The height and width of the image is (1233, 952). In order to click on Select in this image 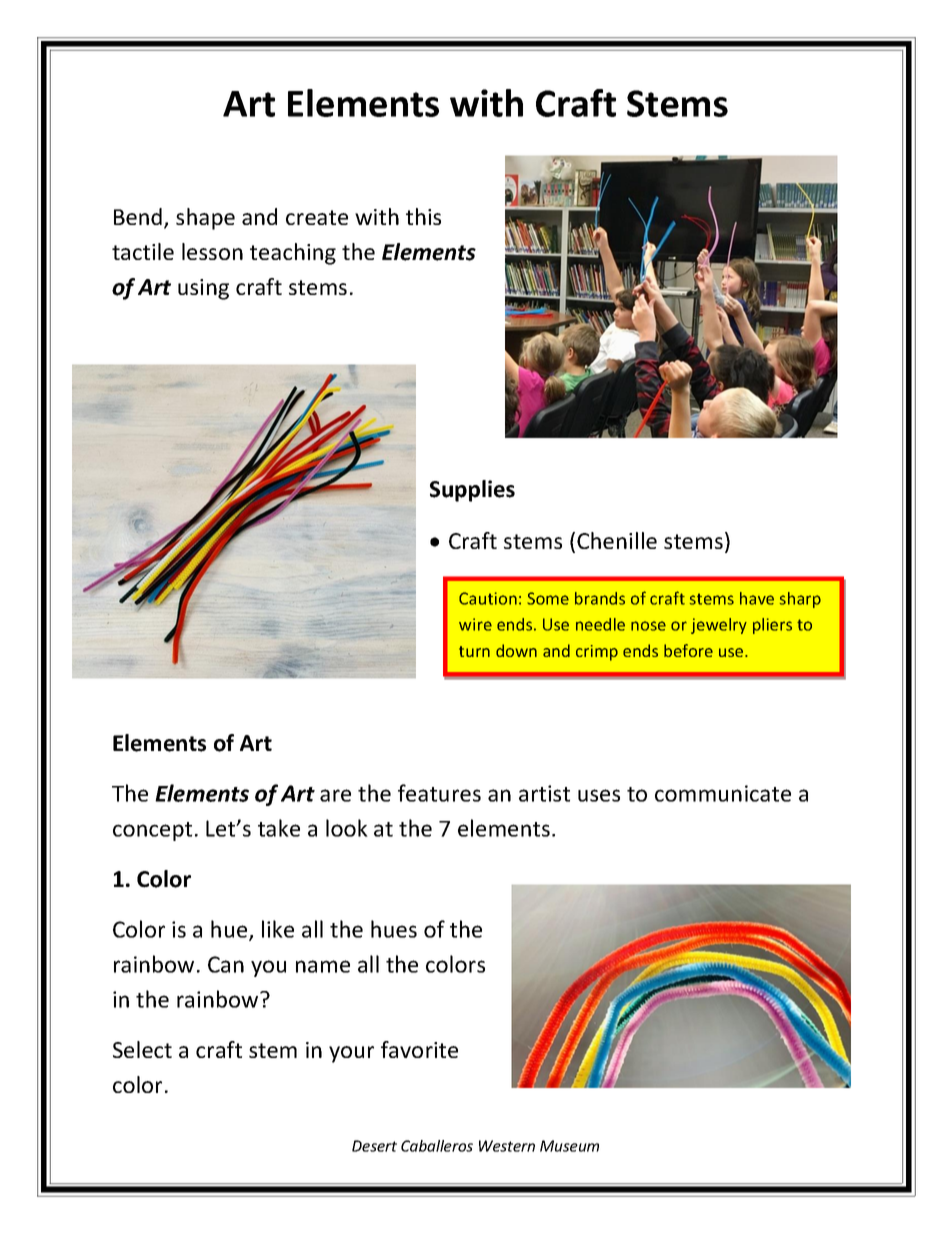, I will do `click(142, 1049)`.
